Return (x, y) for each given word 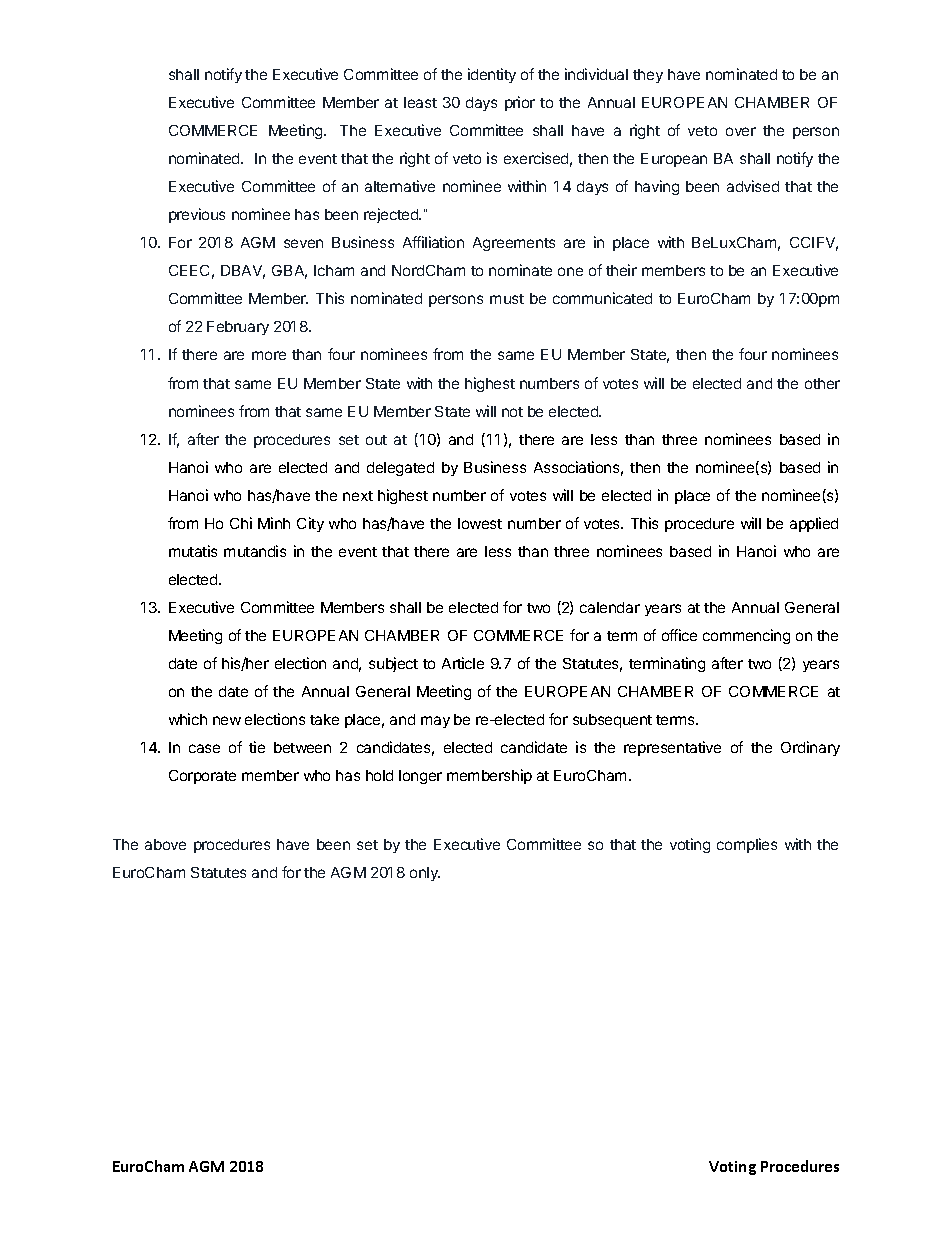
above (165, 844)
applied (814, 524)
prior (520, 103)
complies (747, 845)
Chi (241, 523)
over (741, 131)
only (425, 874)
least (420, 102)
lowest (480, 523)
